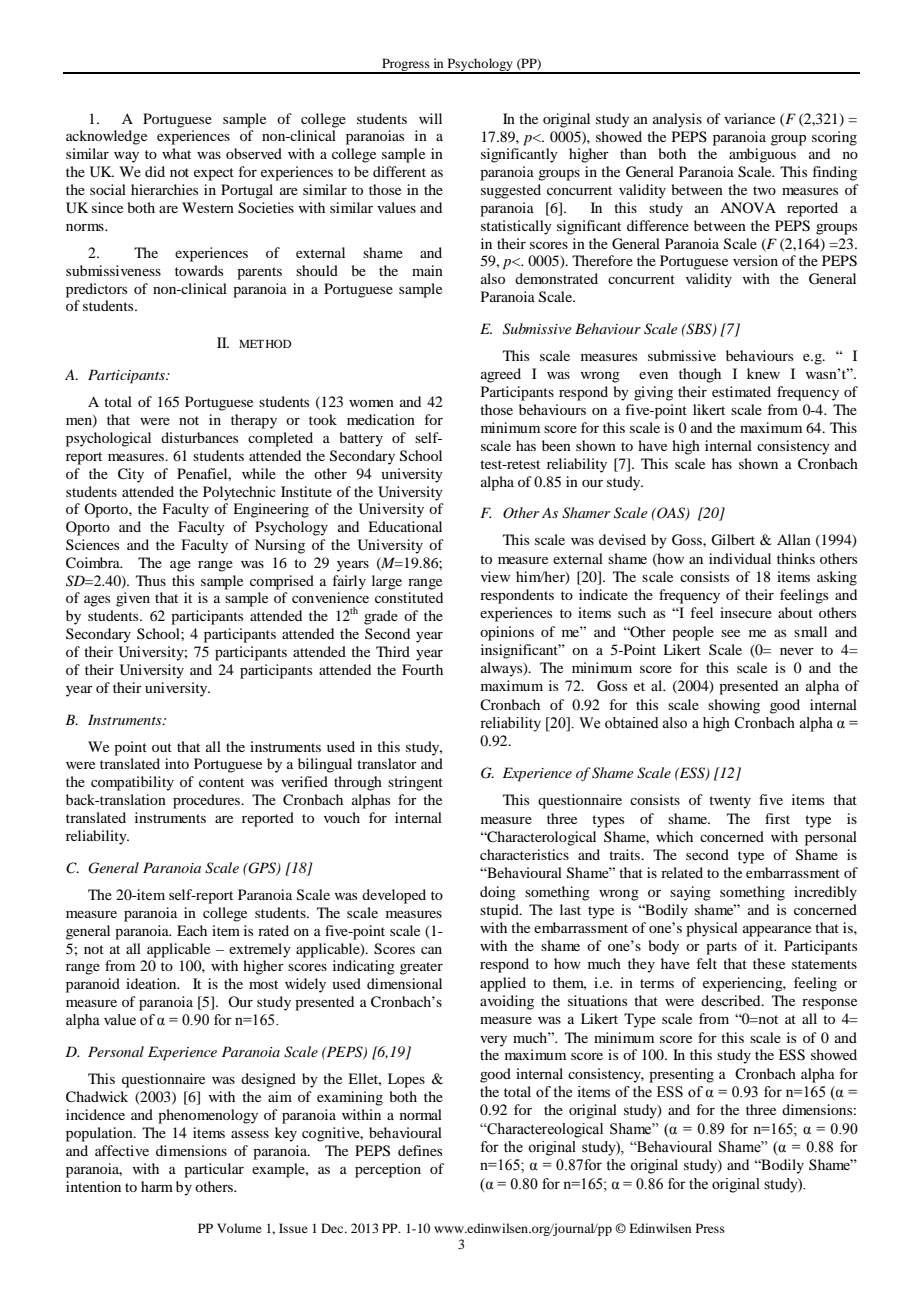  I want to click on variance, so click(749, 118).
